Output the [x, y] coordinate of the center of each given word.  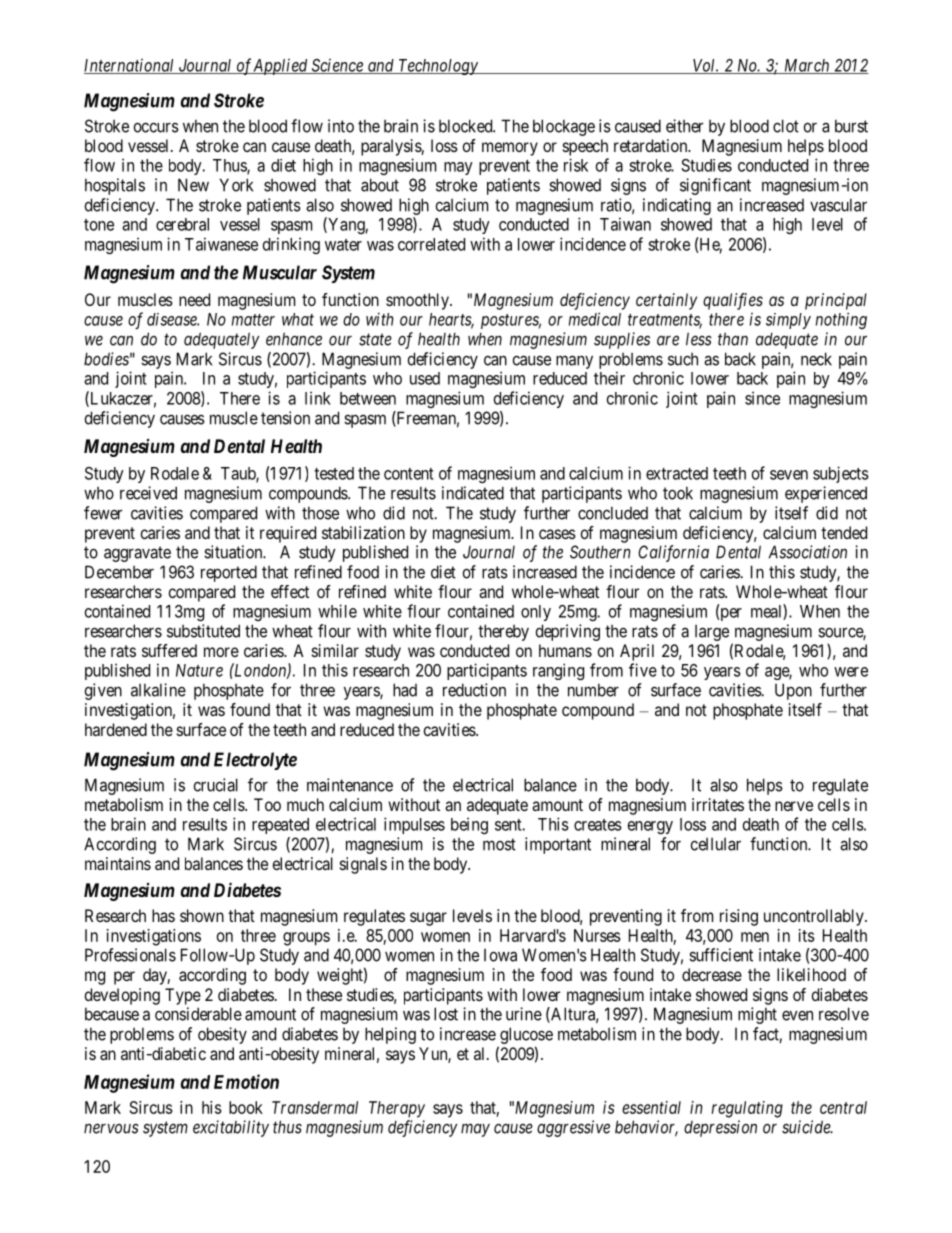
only [536, 613]
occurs [156, 127]
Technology [438, 67]
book [246, 1107]
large [712, 633]
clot [786, 126]
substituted [203, 631]
